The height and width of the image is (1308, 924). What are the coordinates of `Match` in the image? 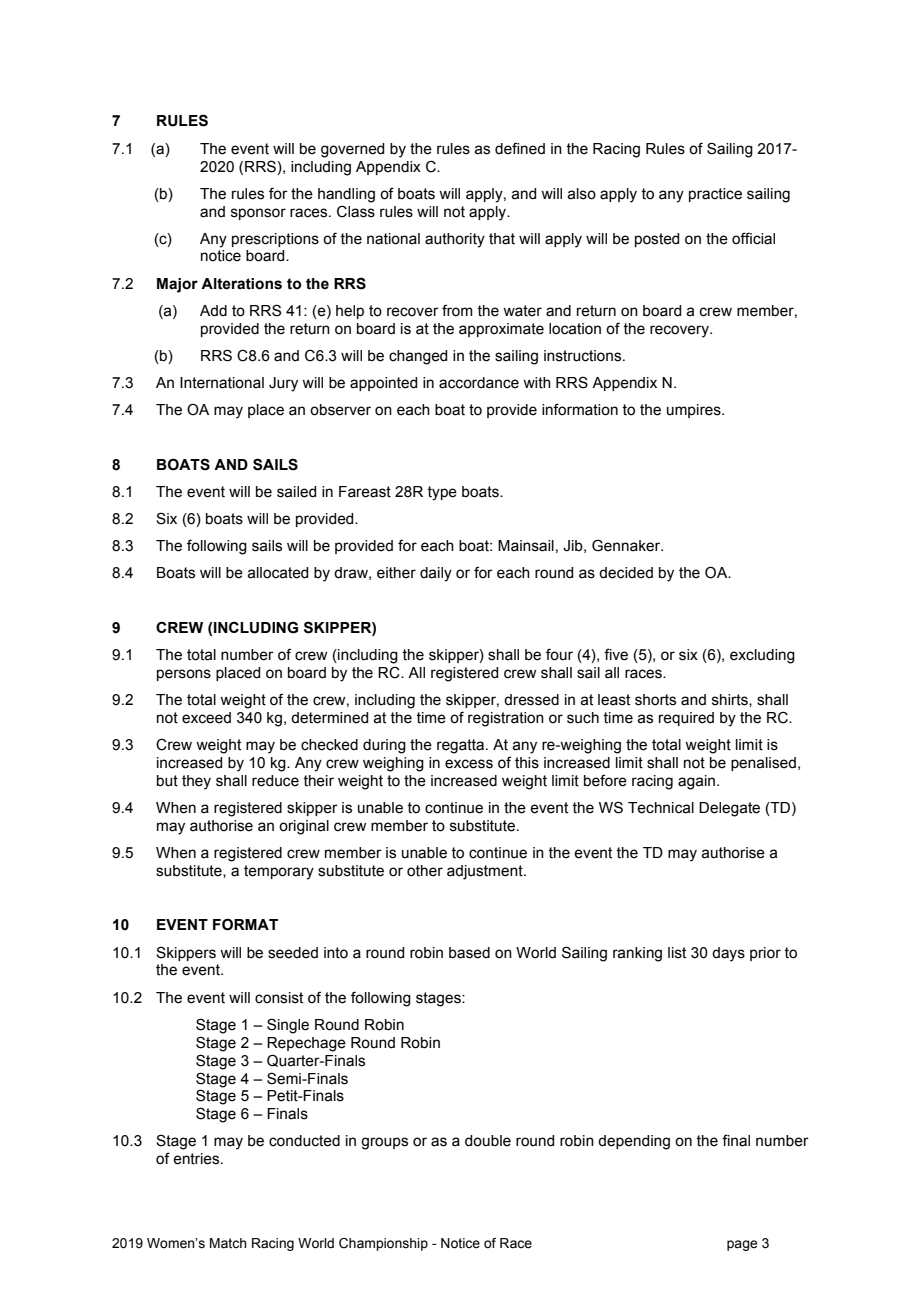 It's located at (228, 1243).
